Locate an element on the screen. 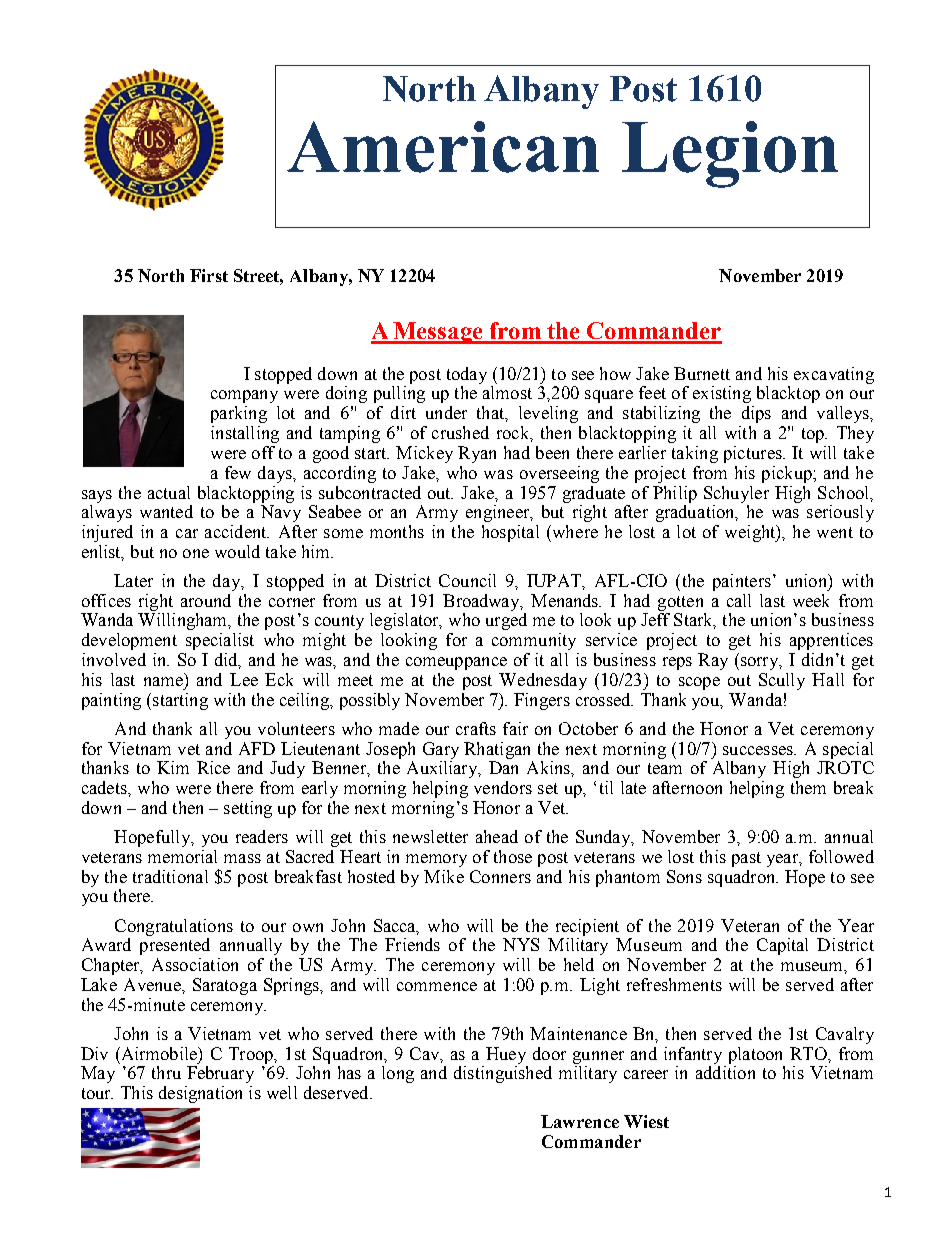 This screenshot has height=1233, width=952. designation is located at coordinates (200, 1094).
